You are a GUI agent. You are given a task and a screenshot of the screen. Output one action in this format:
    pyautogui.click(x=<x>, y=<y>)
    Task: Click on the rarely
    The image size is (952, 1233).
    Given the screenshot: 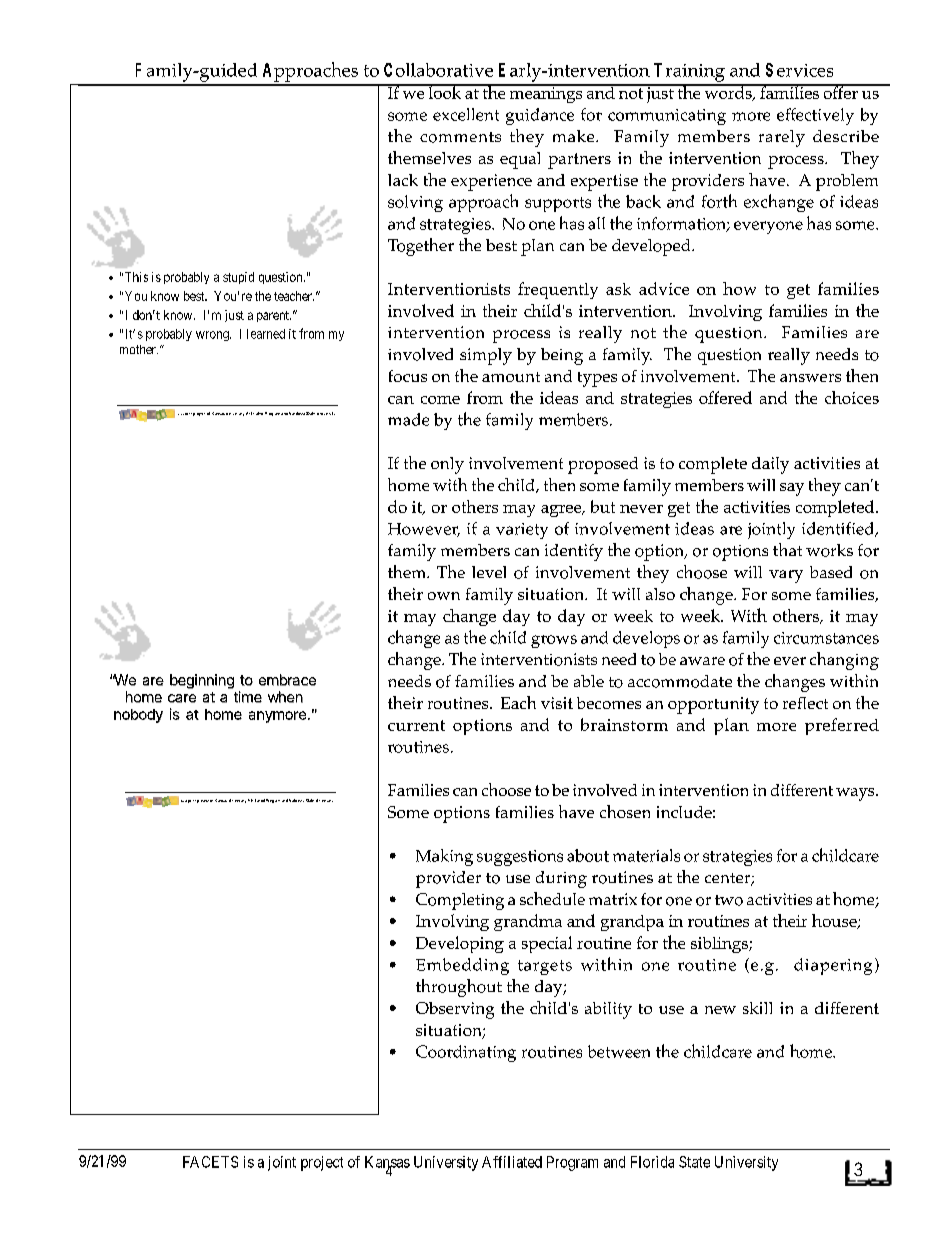 What is the action you would take?
    pyautogui.click(x=782, y=138)
